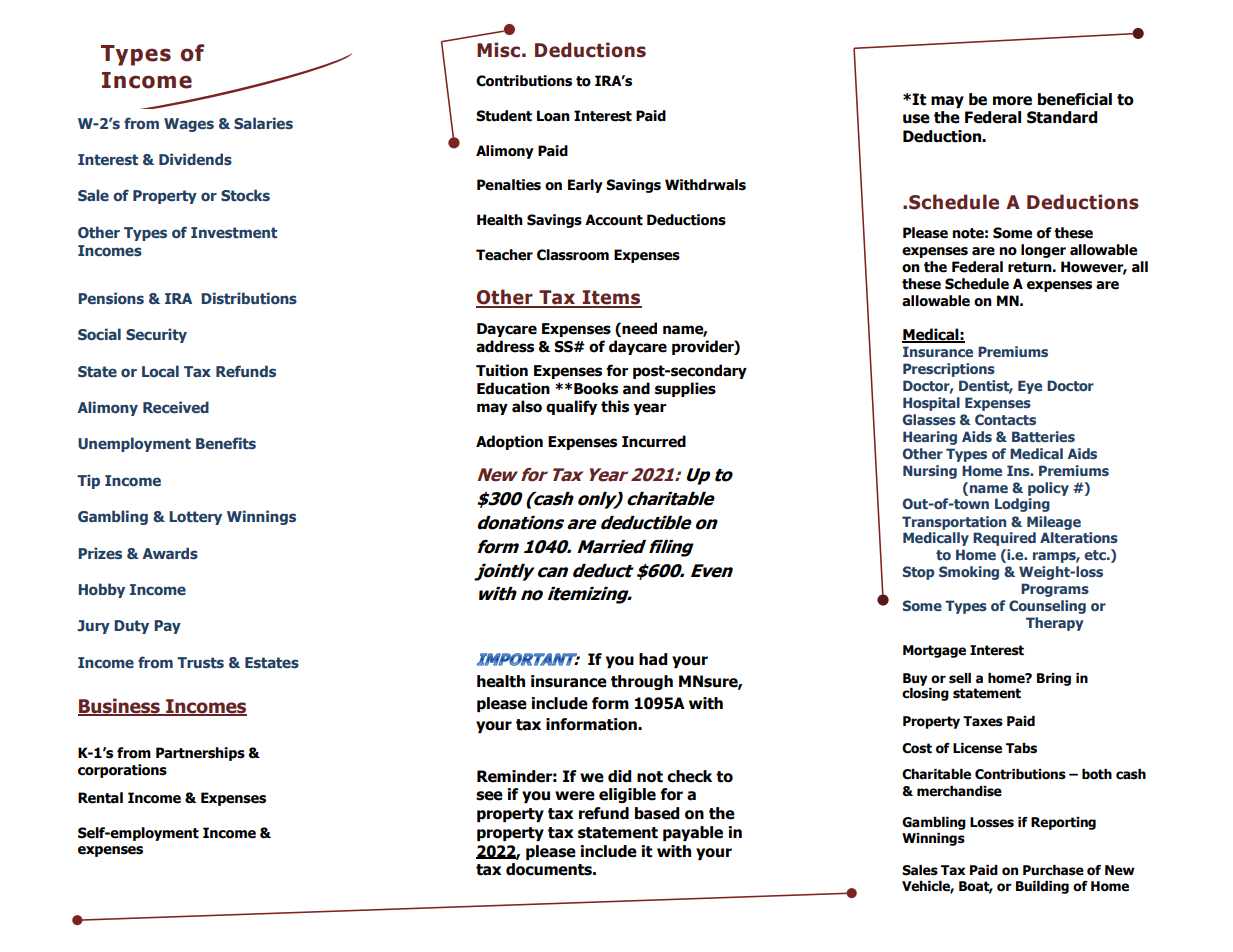 This screenshot has height=952, width=1233. Describe the element at coordinates (983, 721) in the screenshot. I see `Taxes` at that location.
